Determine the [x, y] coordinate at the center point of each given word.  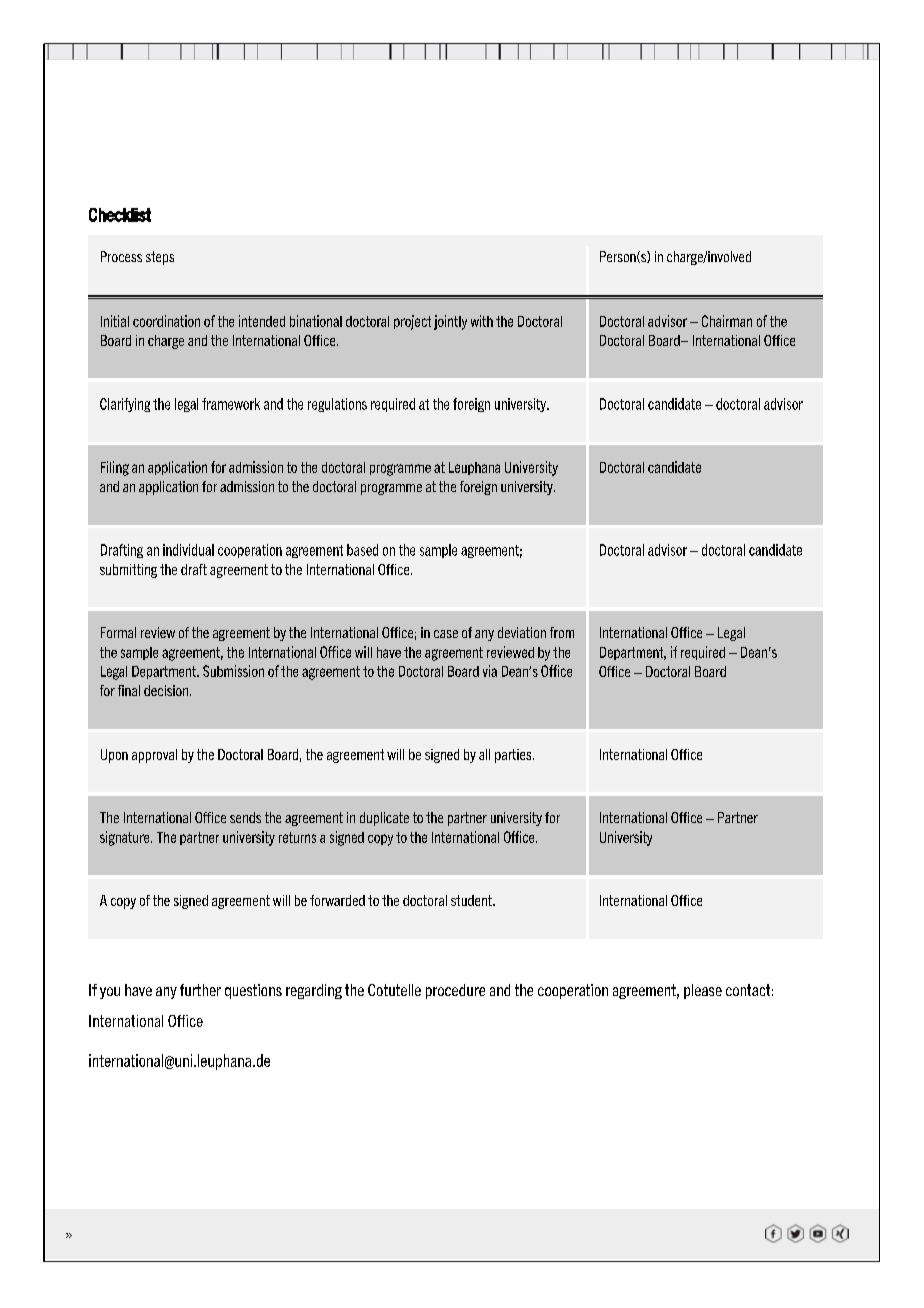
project [412, 322]
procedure [455, 991]
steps [160, 258]
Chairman [727, 321]
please [703, 991]
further [200, 990]
